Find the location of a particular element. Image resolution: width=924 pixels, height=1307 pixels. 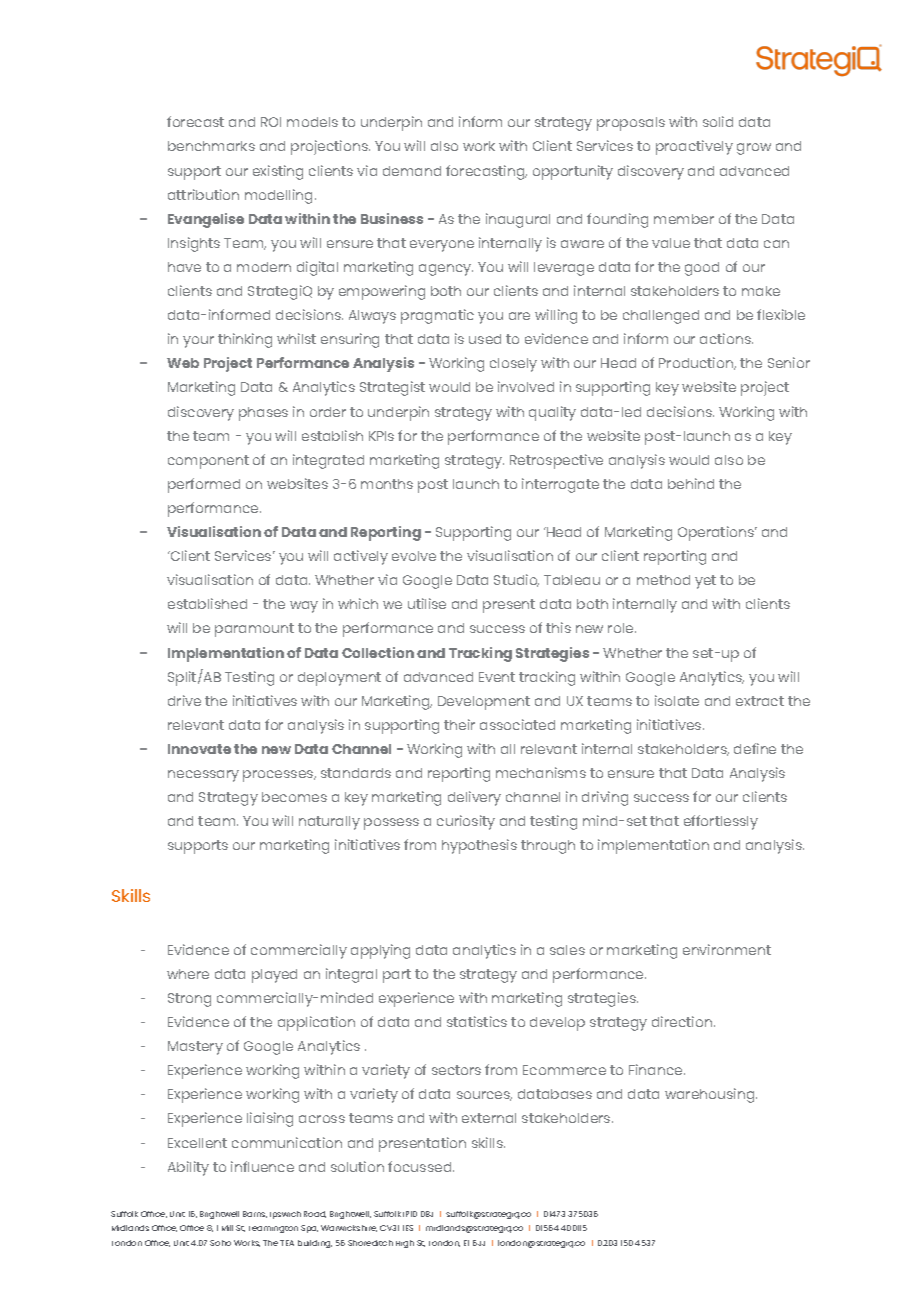

paramount is located at coordinates (254, 630).
